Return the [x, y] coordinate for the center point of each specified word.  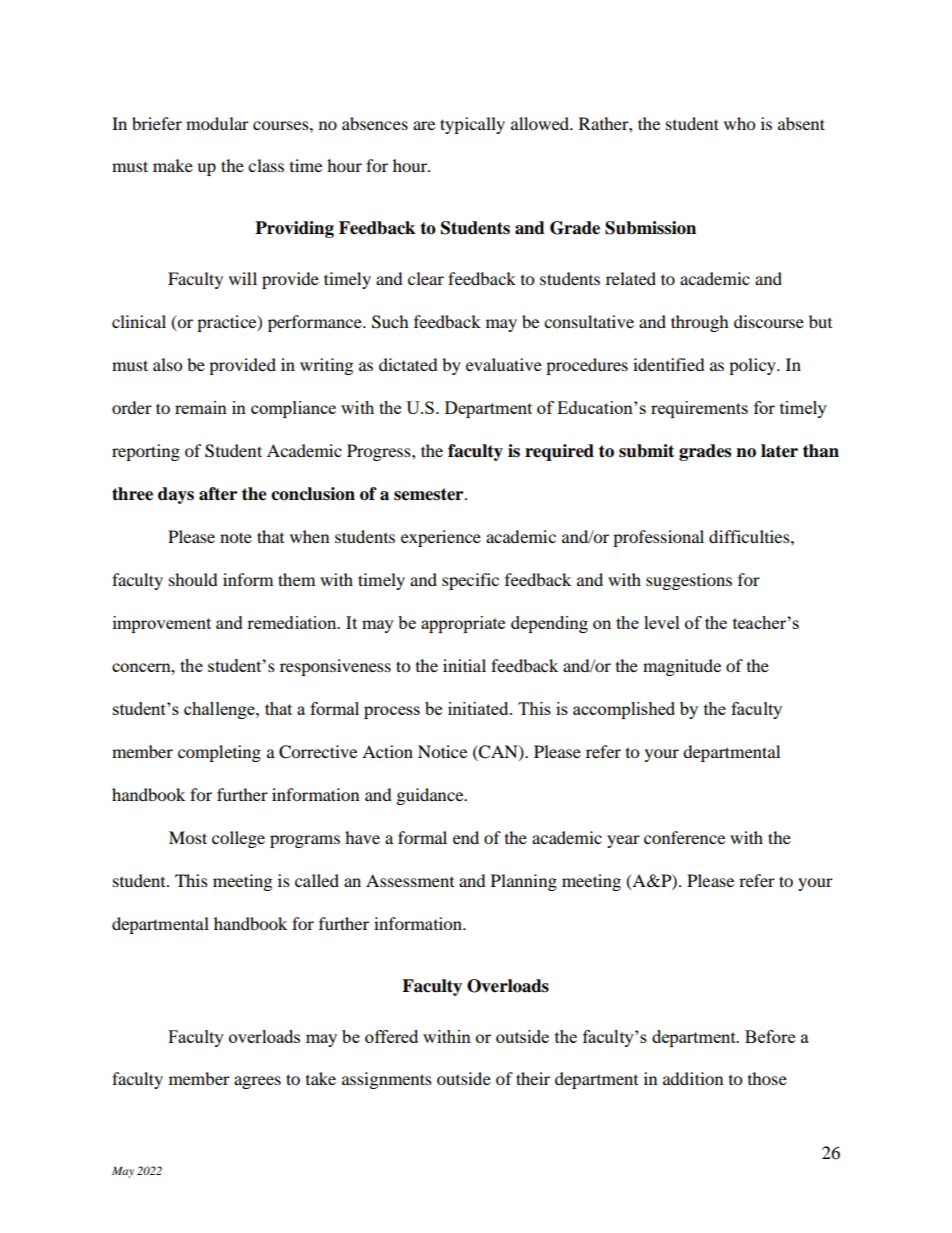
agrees [257, 1082]
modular [217, 123]
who [739, 123]
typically [472, 125]
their [533, 1078]
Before [770, 1036]
